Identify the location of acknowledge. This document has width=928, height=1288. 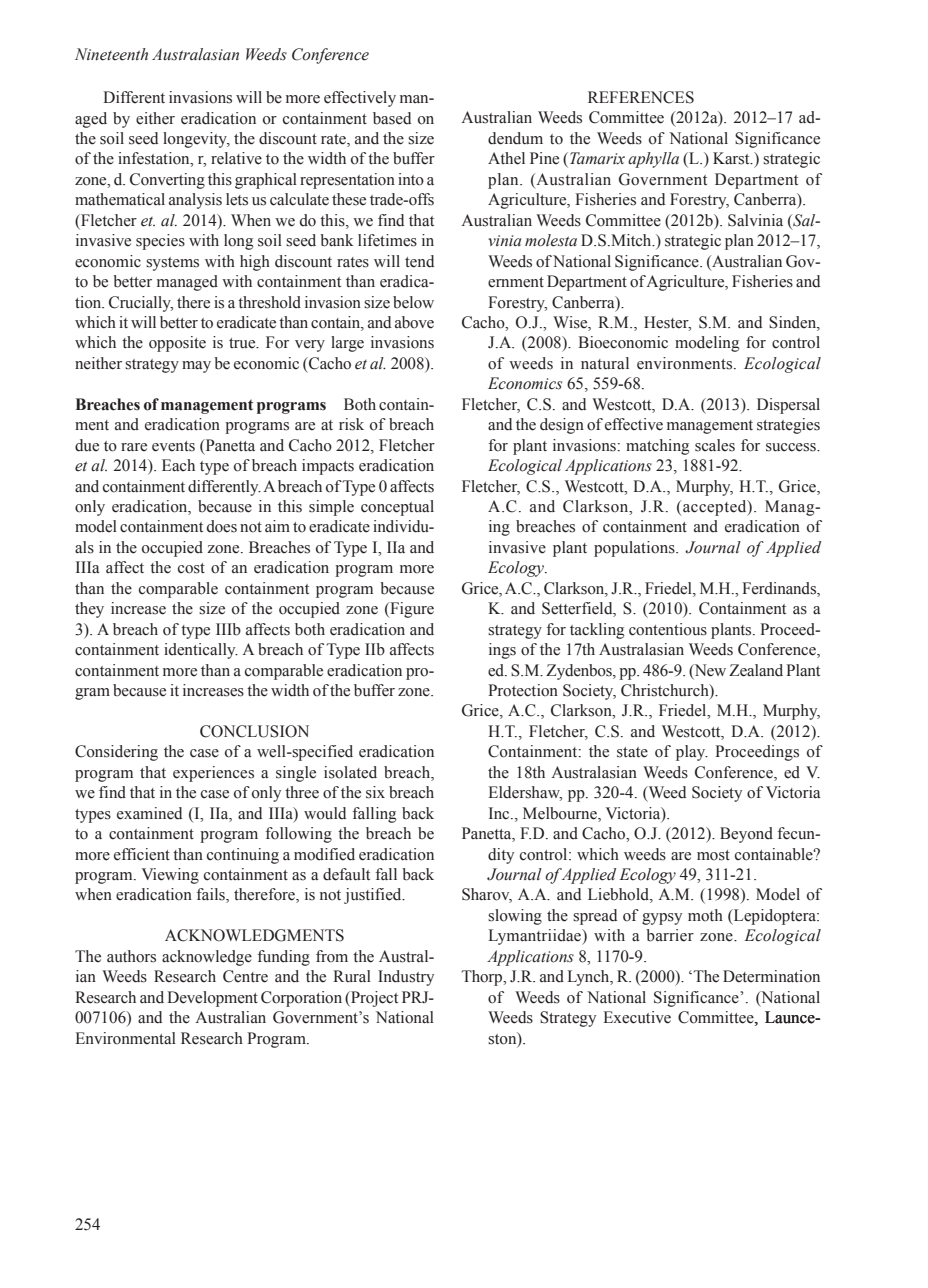
(207, 958).
